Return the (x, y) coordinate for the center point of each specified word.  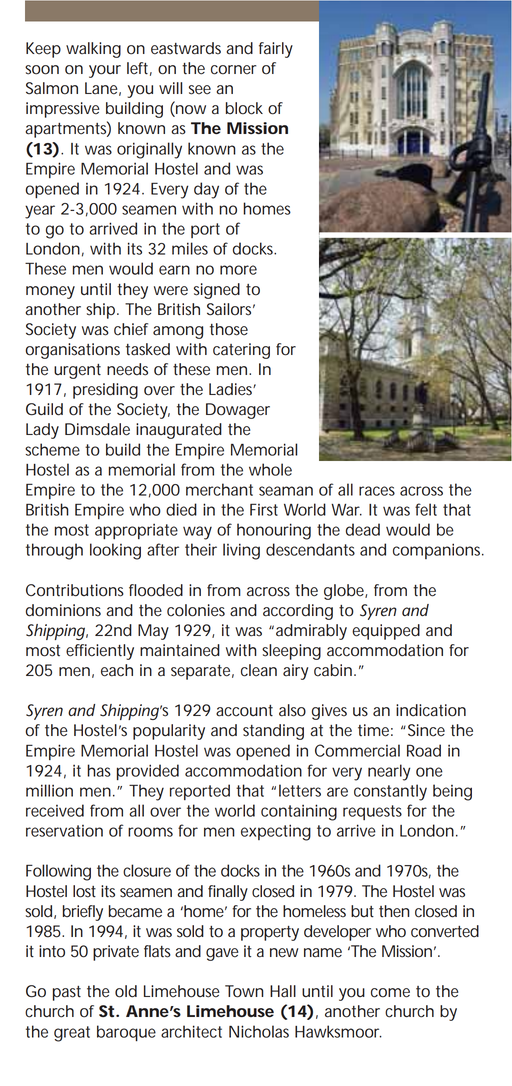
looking (115, 551)
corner (233, 70)
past (67, 993)
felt (426, 509)
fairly (276, 50)
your (105, 71)
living (241, 551)
